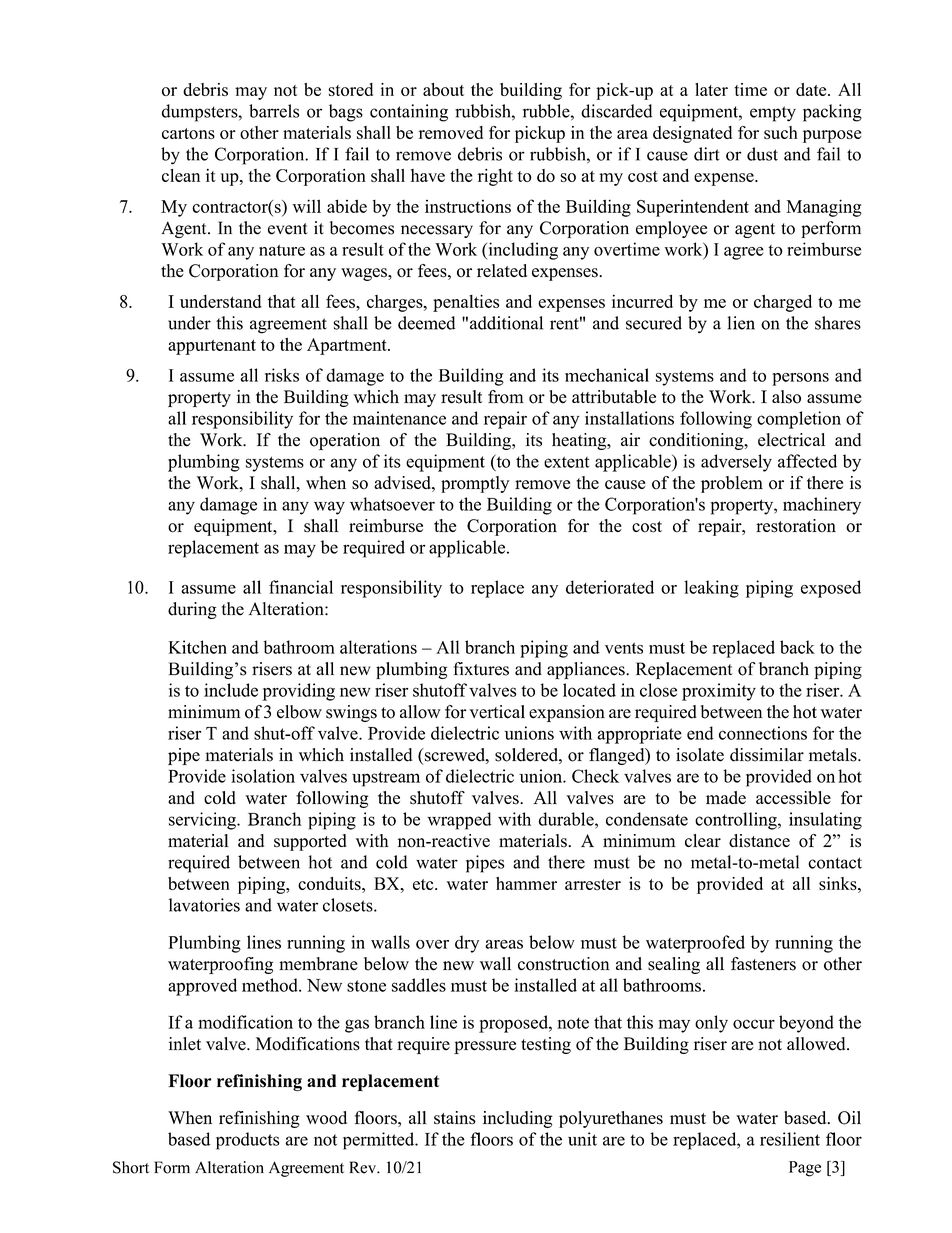  What do you see at coordinates (247, 1141) in the document?
I see `products` at bounding box center [247, 1141].
